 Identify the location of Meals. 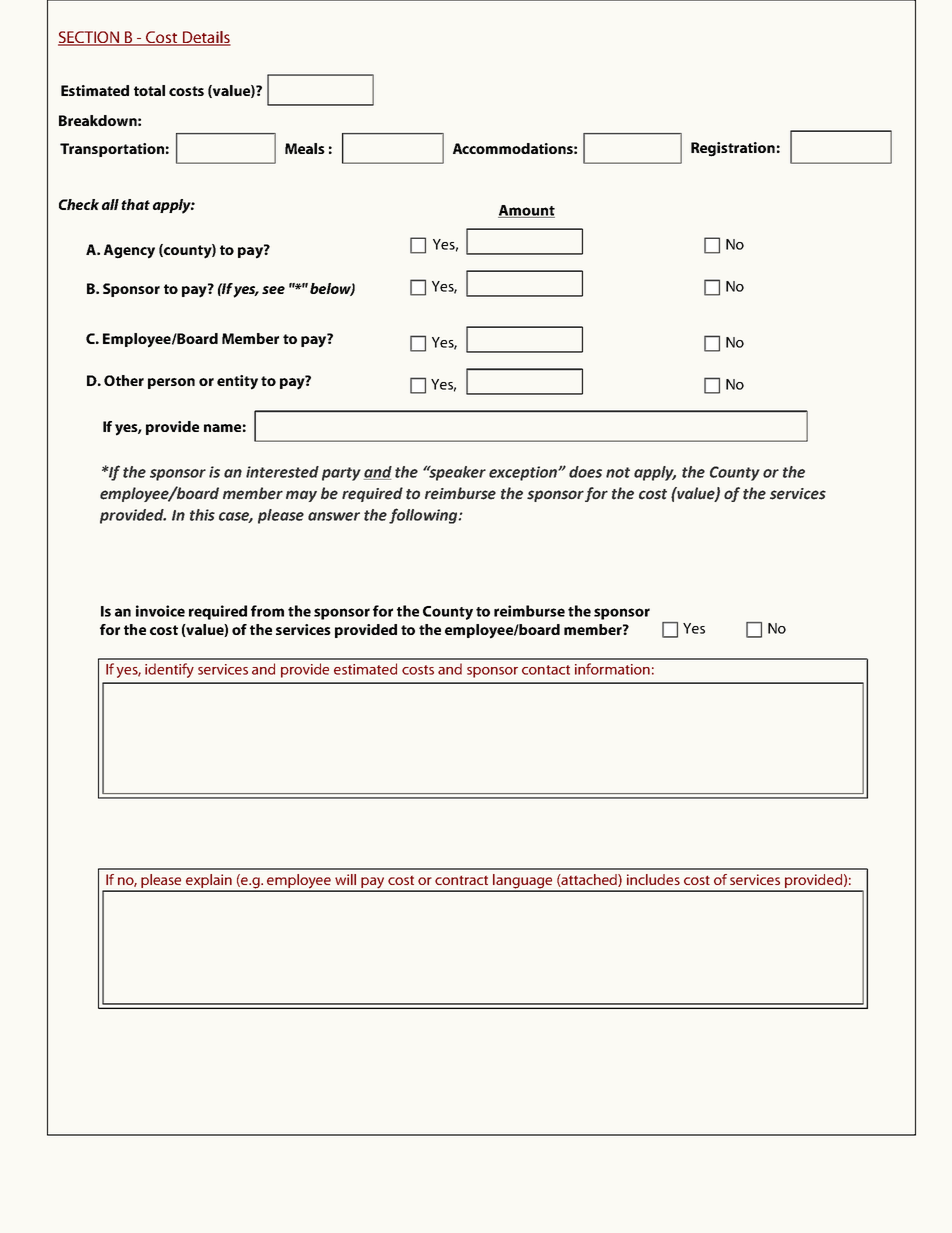
(305, 148).
